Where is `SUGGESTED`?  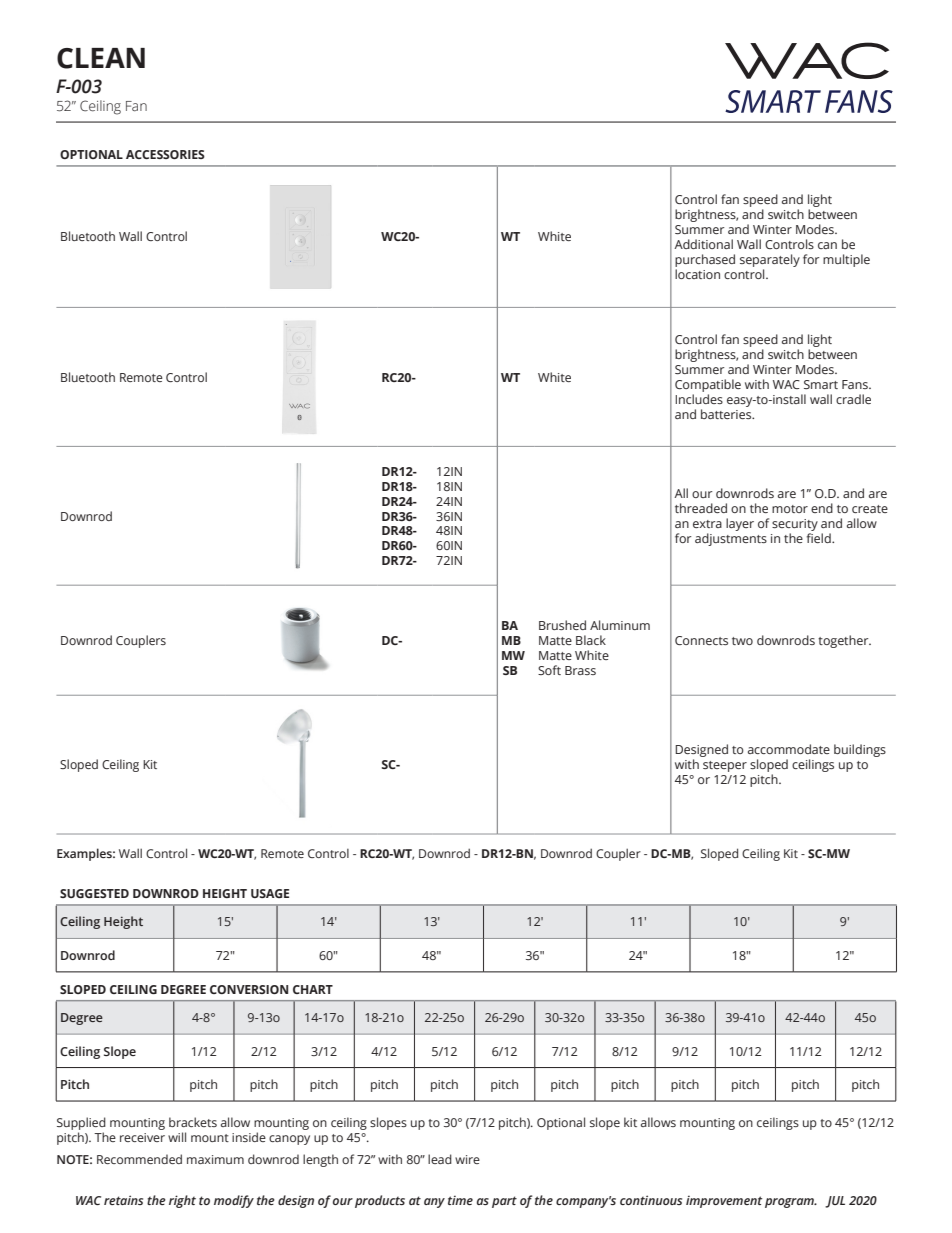 SUGGESTED is located at coordinates (94, 893).
